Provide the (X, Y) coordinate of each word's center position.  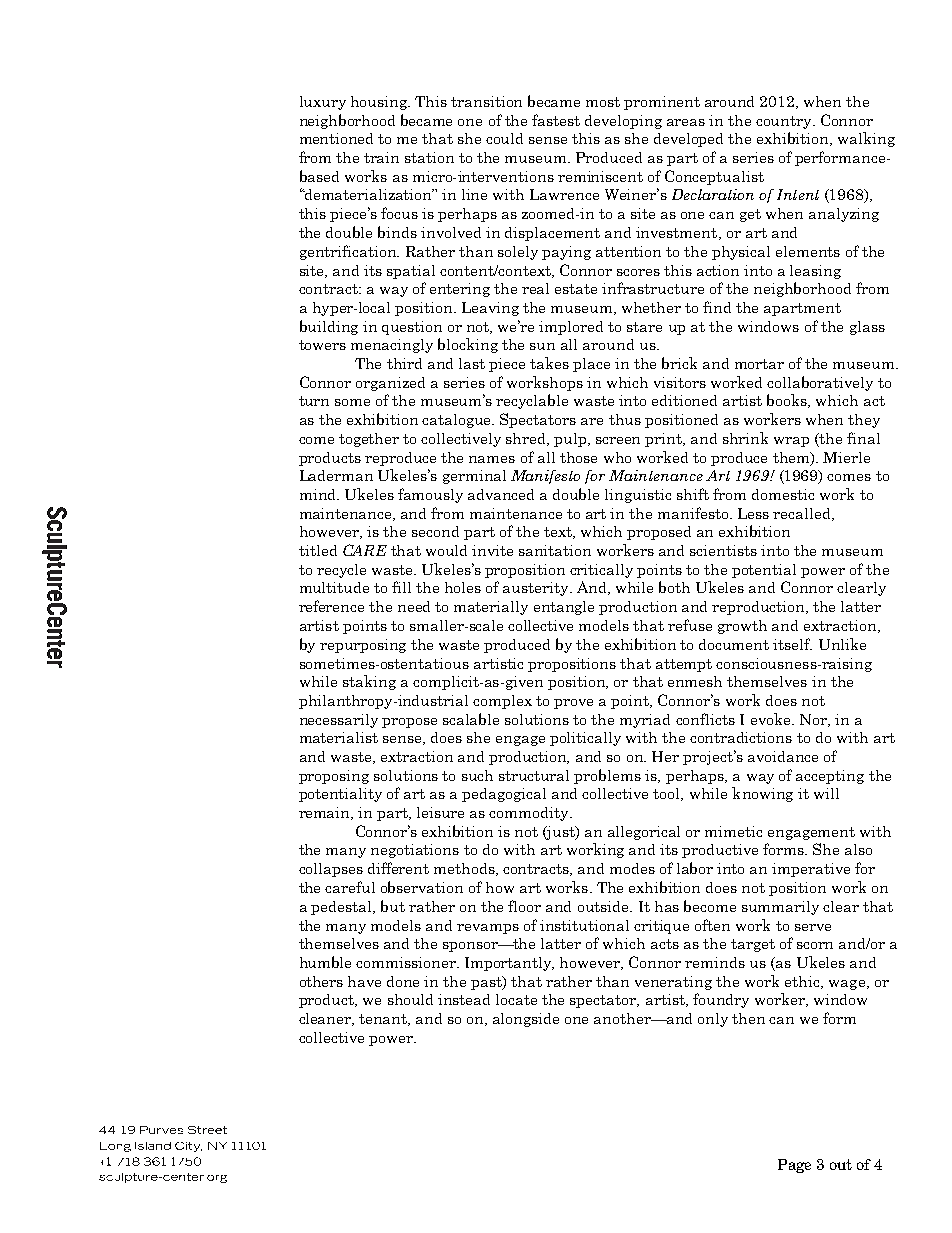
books (788, 401)
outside (604, 906)
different (398, 868)
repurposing (363, 646)
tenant (384, 1020)
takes (549, 363)
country (785, 122)
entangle (564, 608)
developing (623, 122)
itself (792, 644)
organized (390, 384)
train (381, 157)
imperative (811, 870)
